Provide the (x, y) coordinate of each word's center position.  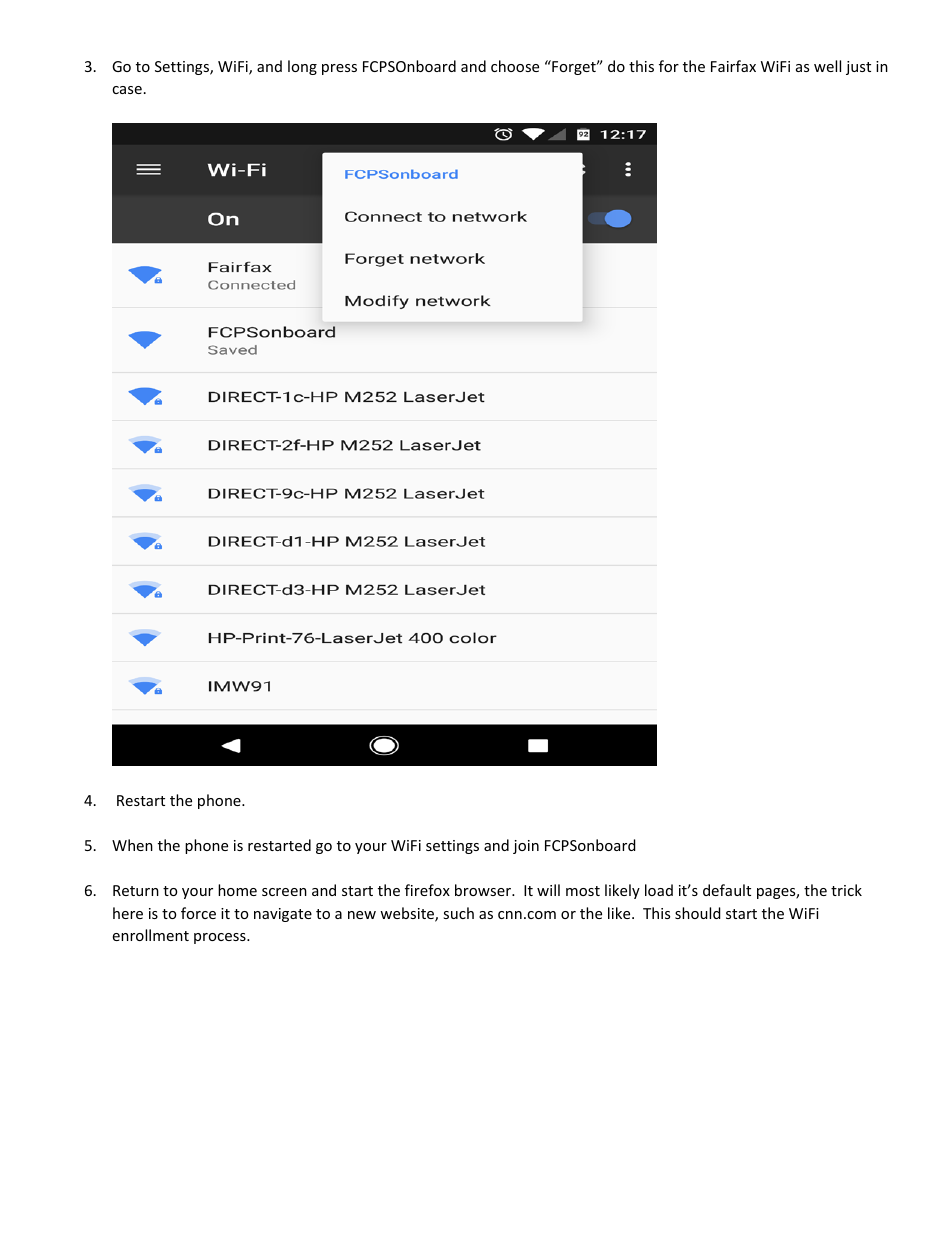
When (132, 845)
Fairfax (733, 66)
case (127, 90)
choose (515, 66)
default (727, 890)
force (198, 913)
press (339, 69)
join (526, 847)
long (302, 67)
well (827, 66)
